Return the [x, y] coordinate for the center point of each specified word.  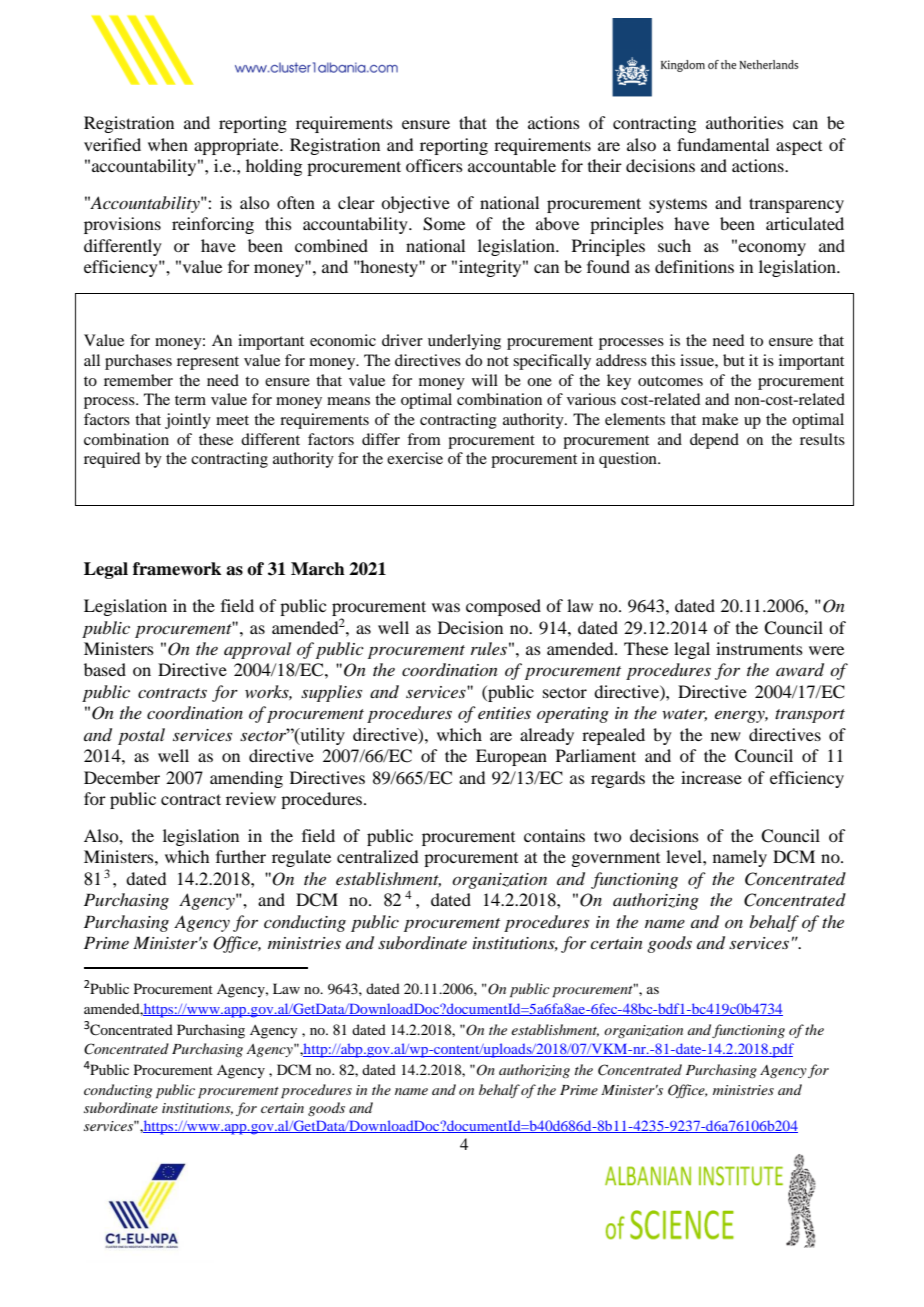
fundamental [723, 144]
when [168, 144]
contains [554, 835]
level [685, 856]
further [241, 856]
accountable [512, 165]
